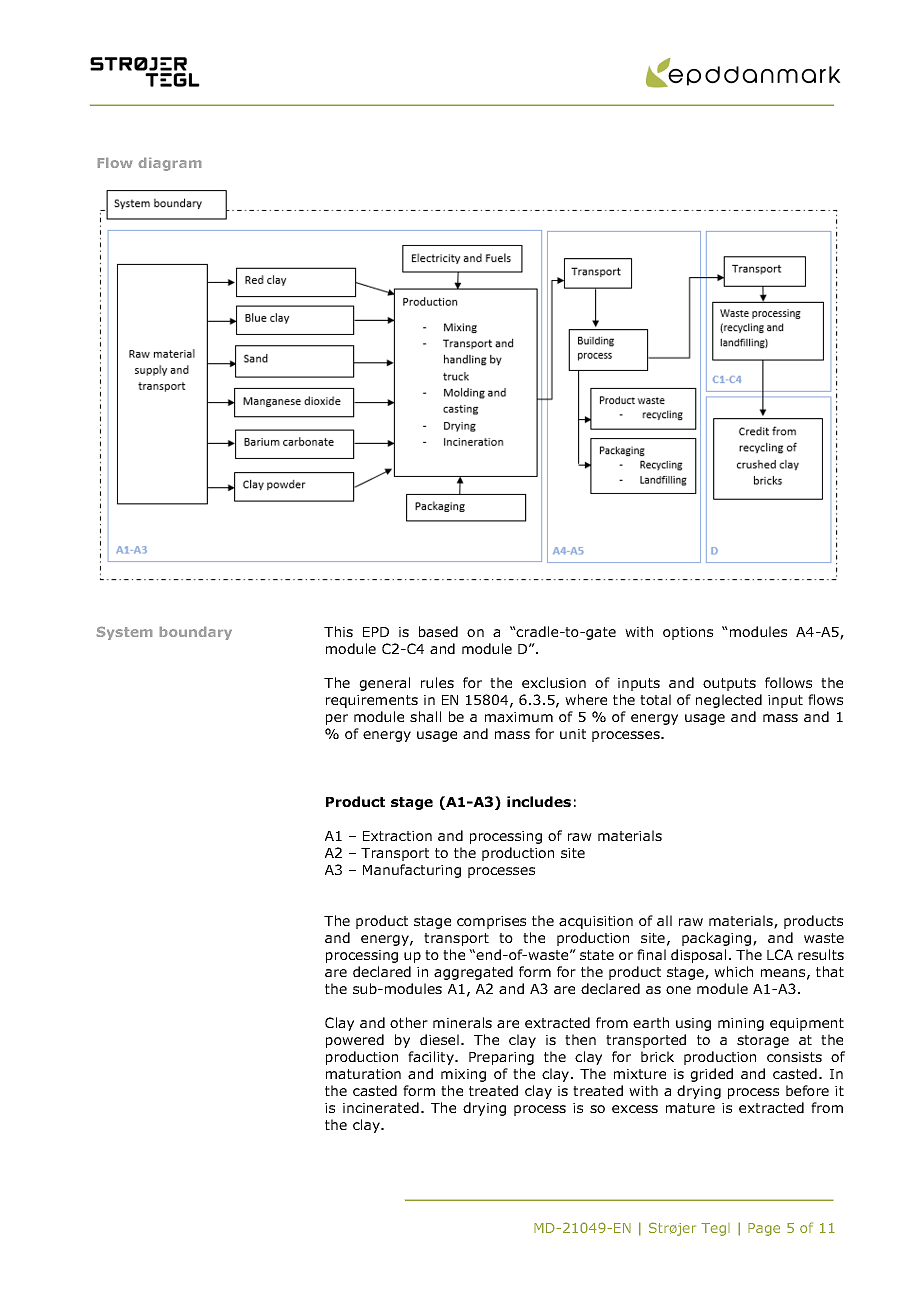 Image resolution: width=924 pixels, height=1308 pixels. I want to click on powered, so click(355, 1041).
